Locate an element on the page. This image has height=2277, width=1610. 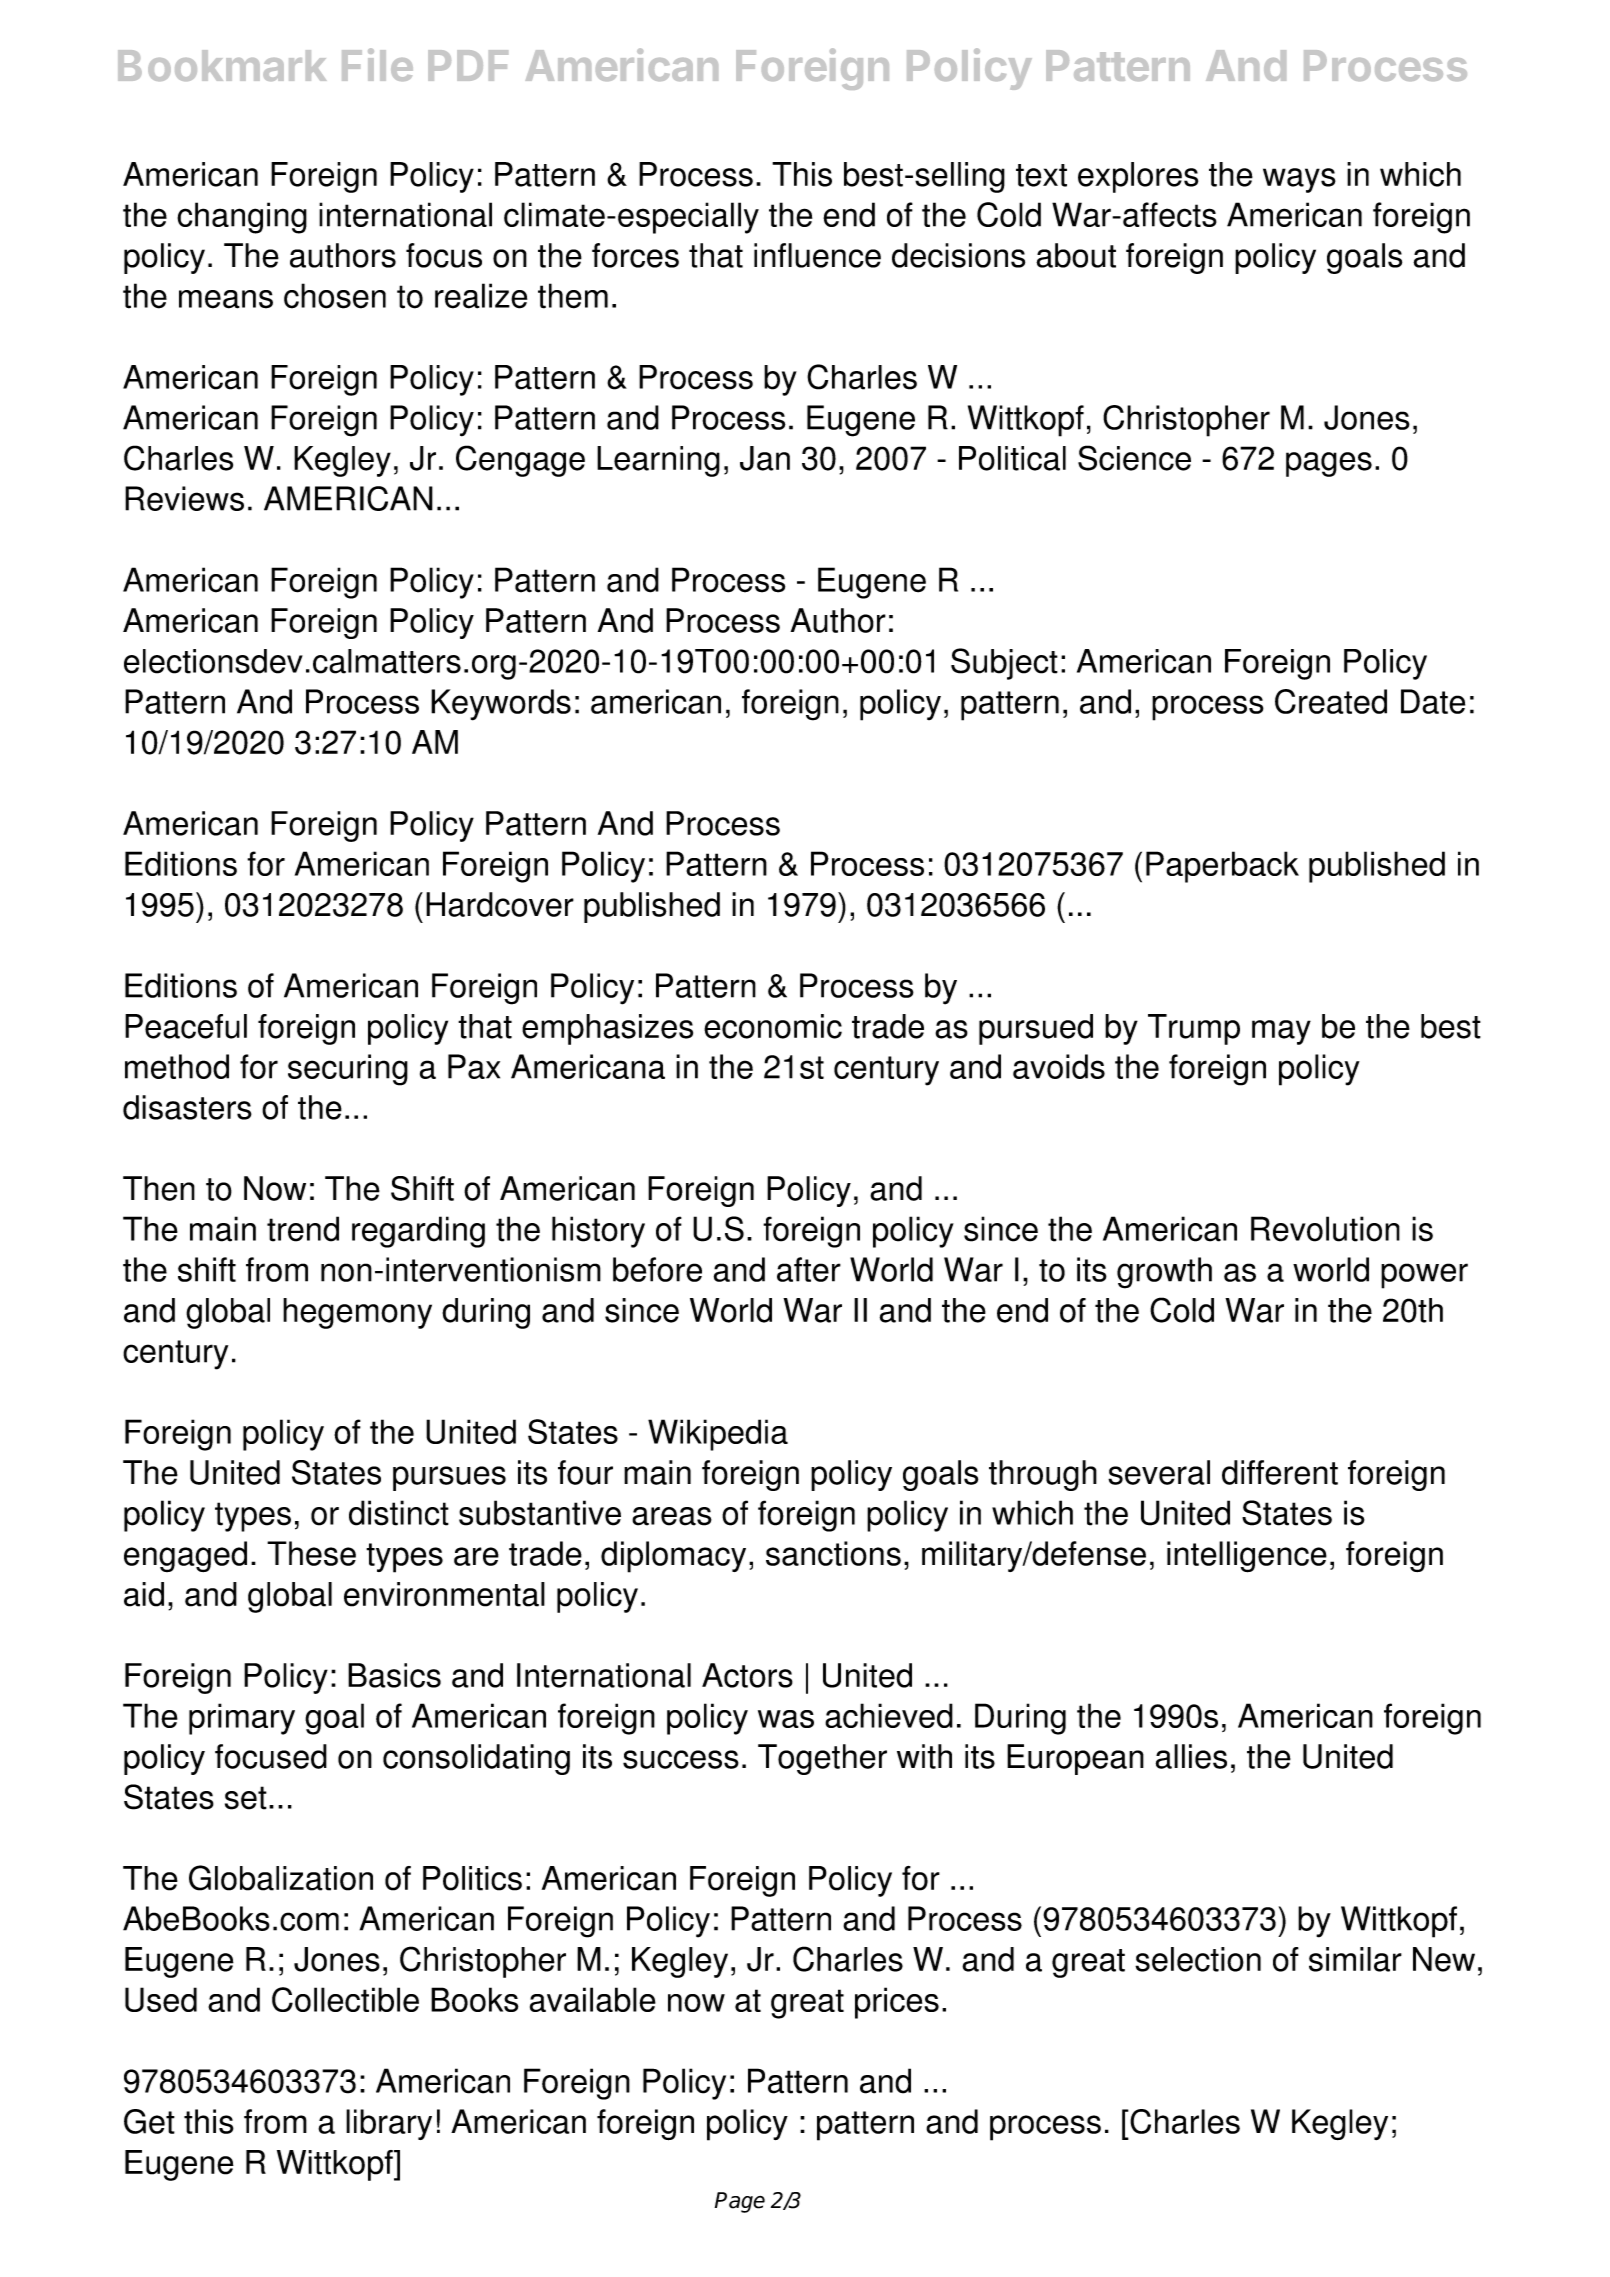
similar is located at coordinates (1355, 1959).
